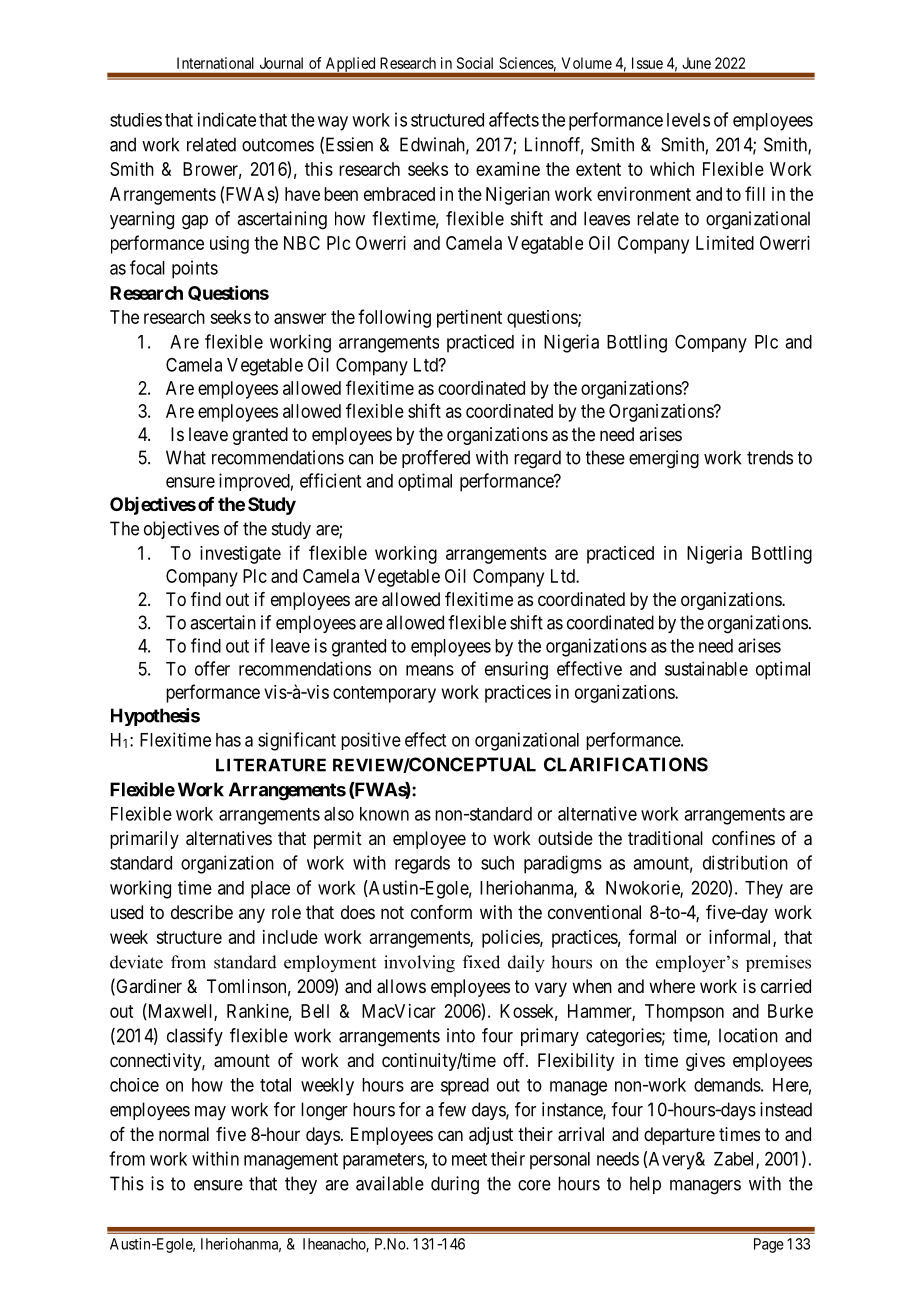  Describe the element at coordinates (227, 119) in the screenshot. I see `indicate` at that location.
